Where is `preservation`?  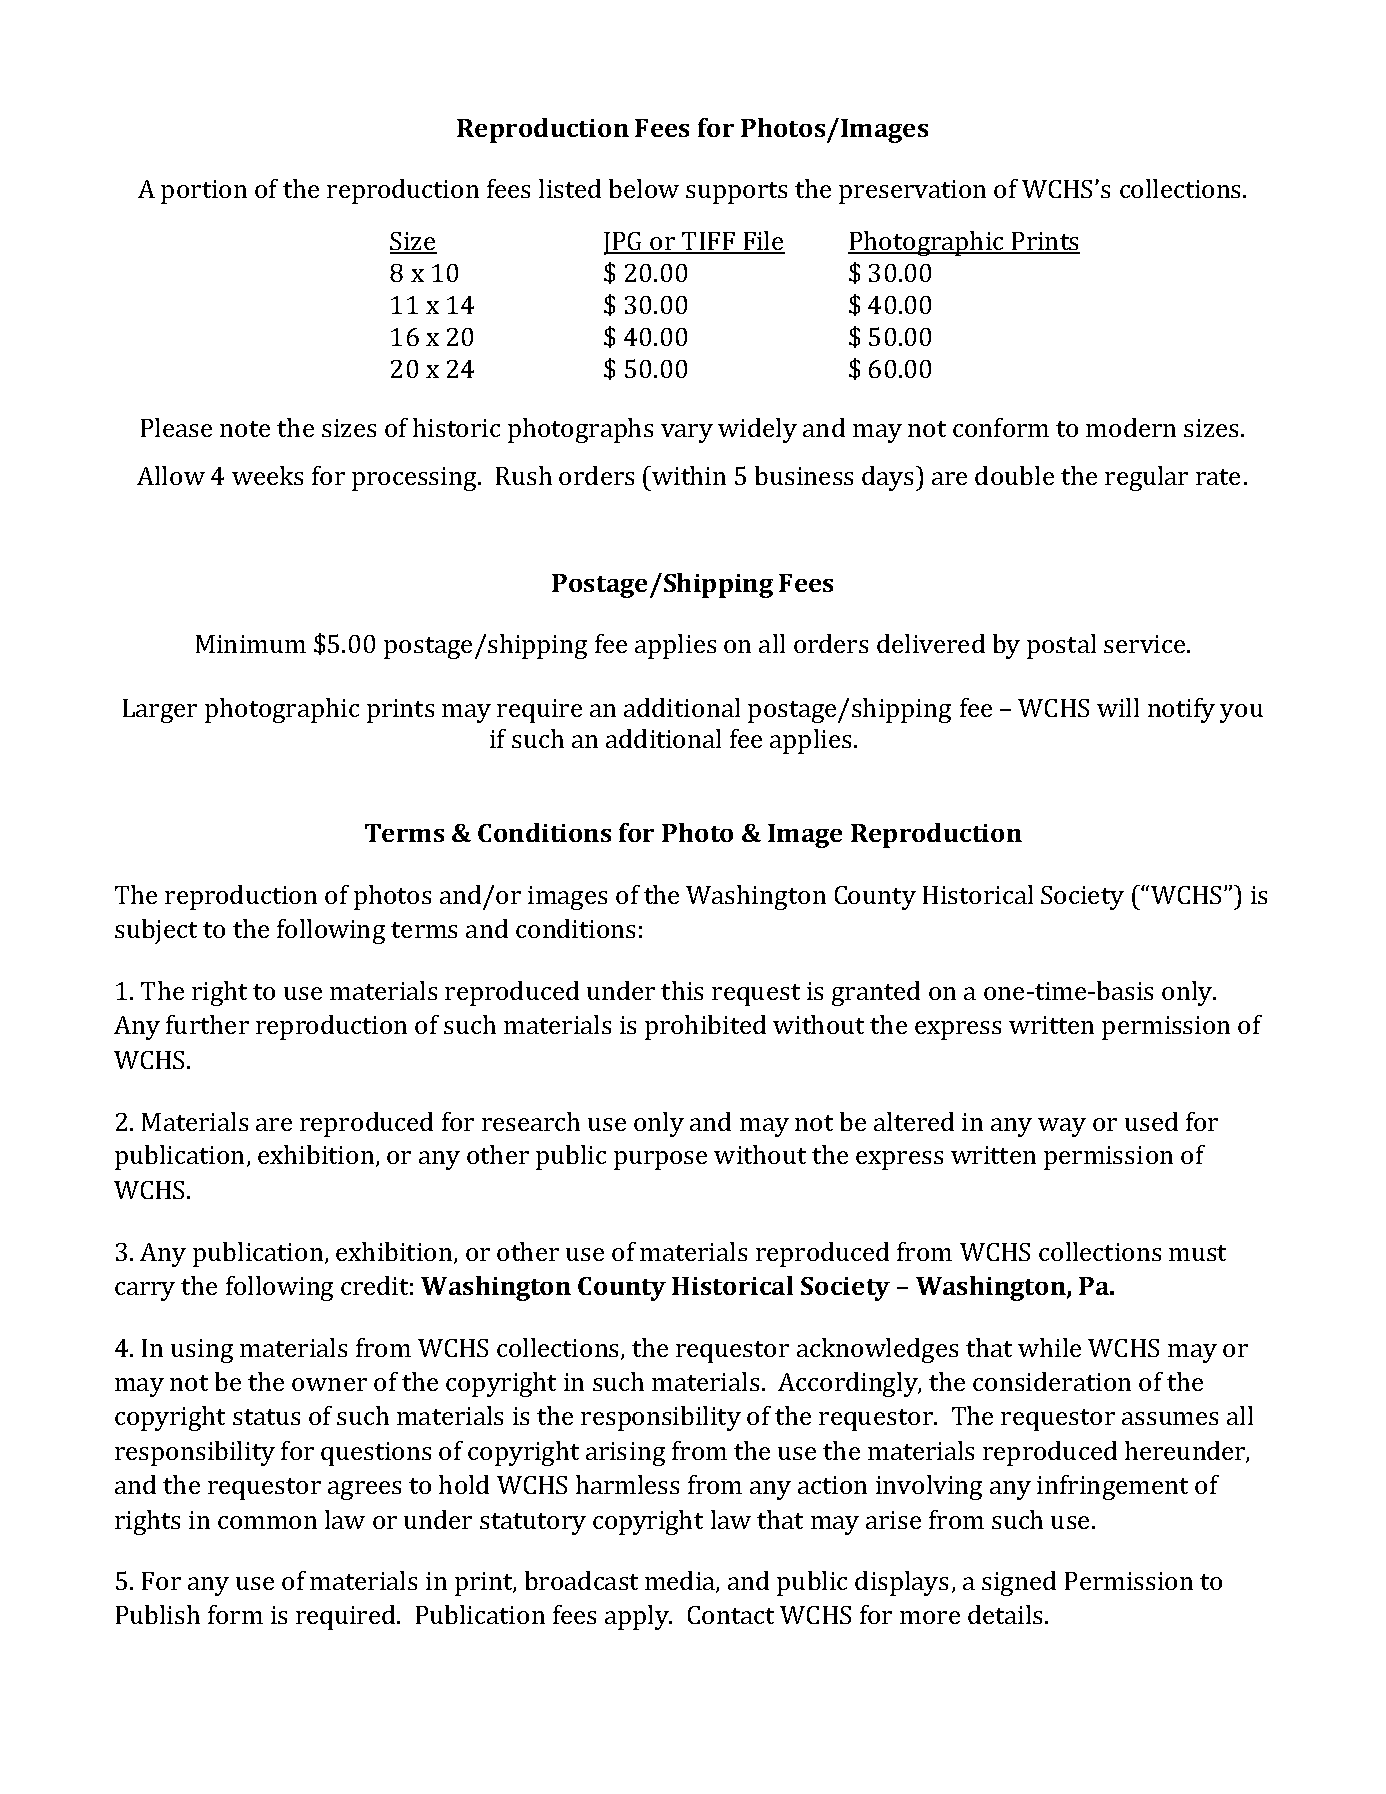
preservation is located at coordinates (912, 192).
